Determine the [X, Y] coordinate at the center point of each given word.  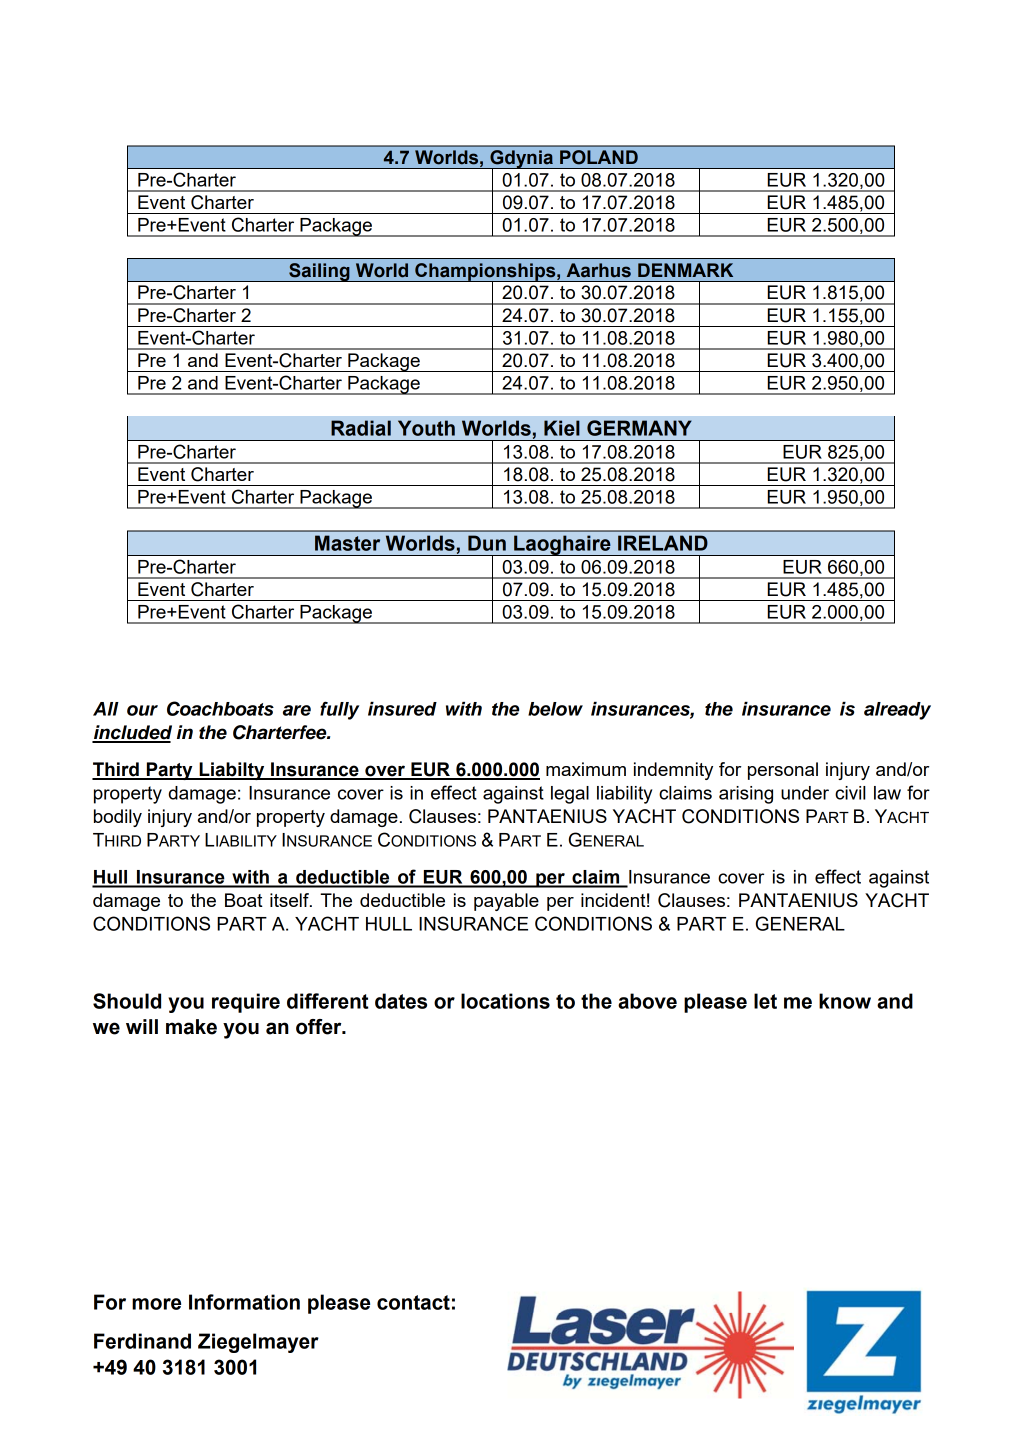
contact [413, 1302]
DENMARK [685, 270]
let [765, 1001]
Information [244, 1302]
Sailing [319, 272]
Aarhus [599, 270]
